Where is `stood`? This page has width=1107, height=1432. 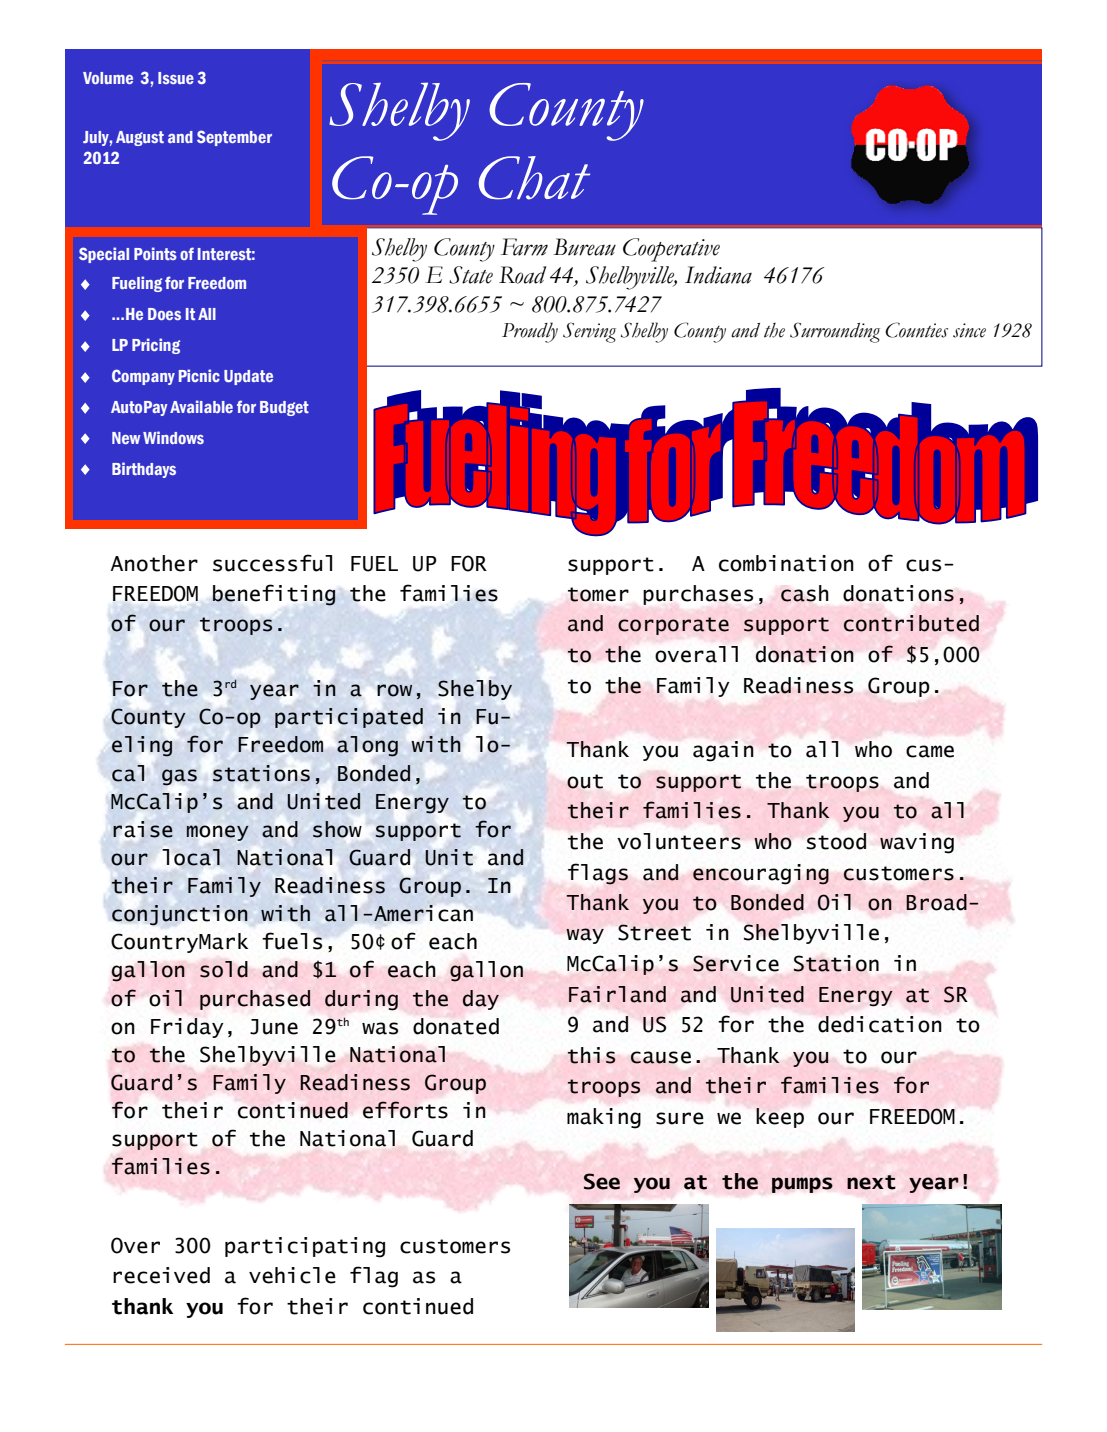 stood is located at coordinates (836, 841).
